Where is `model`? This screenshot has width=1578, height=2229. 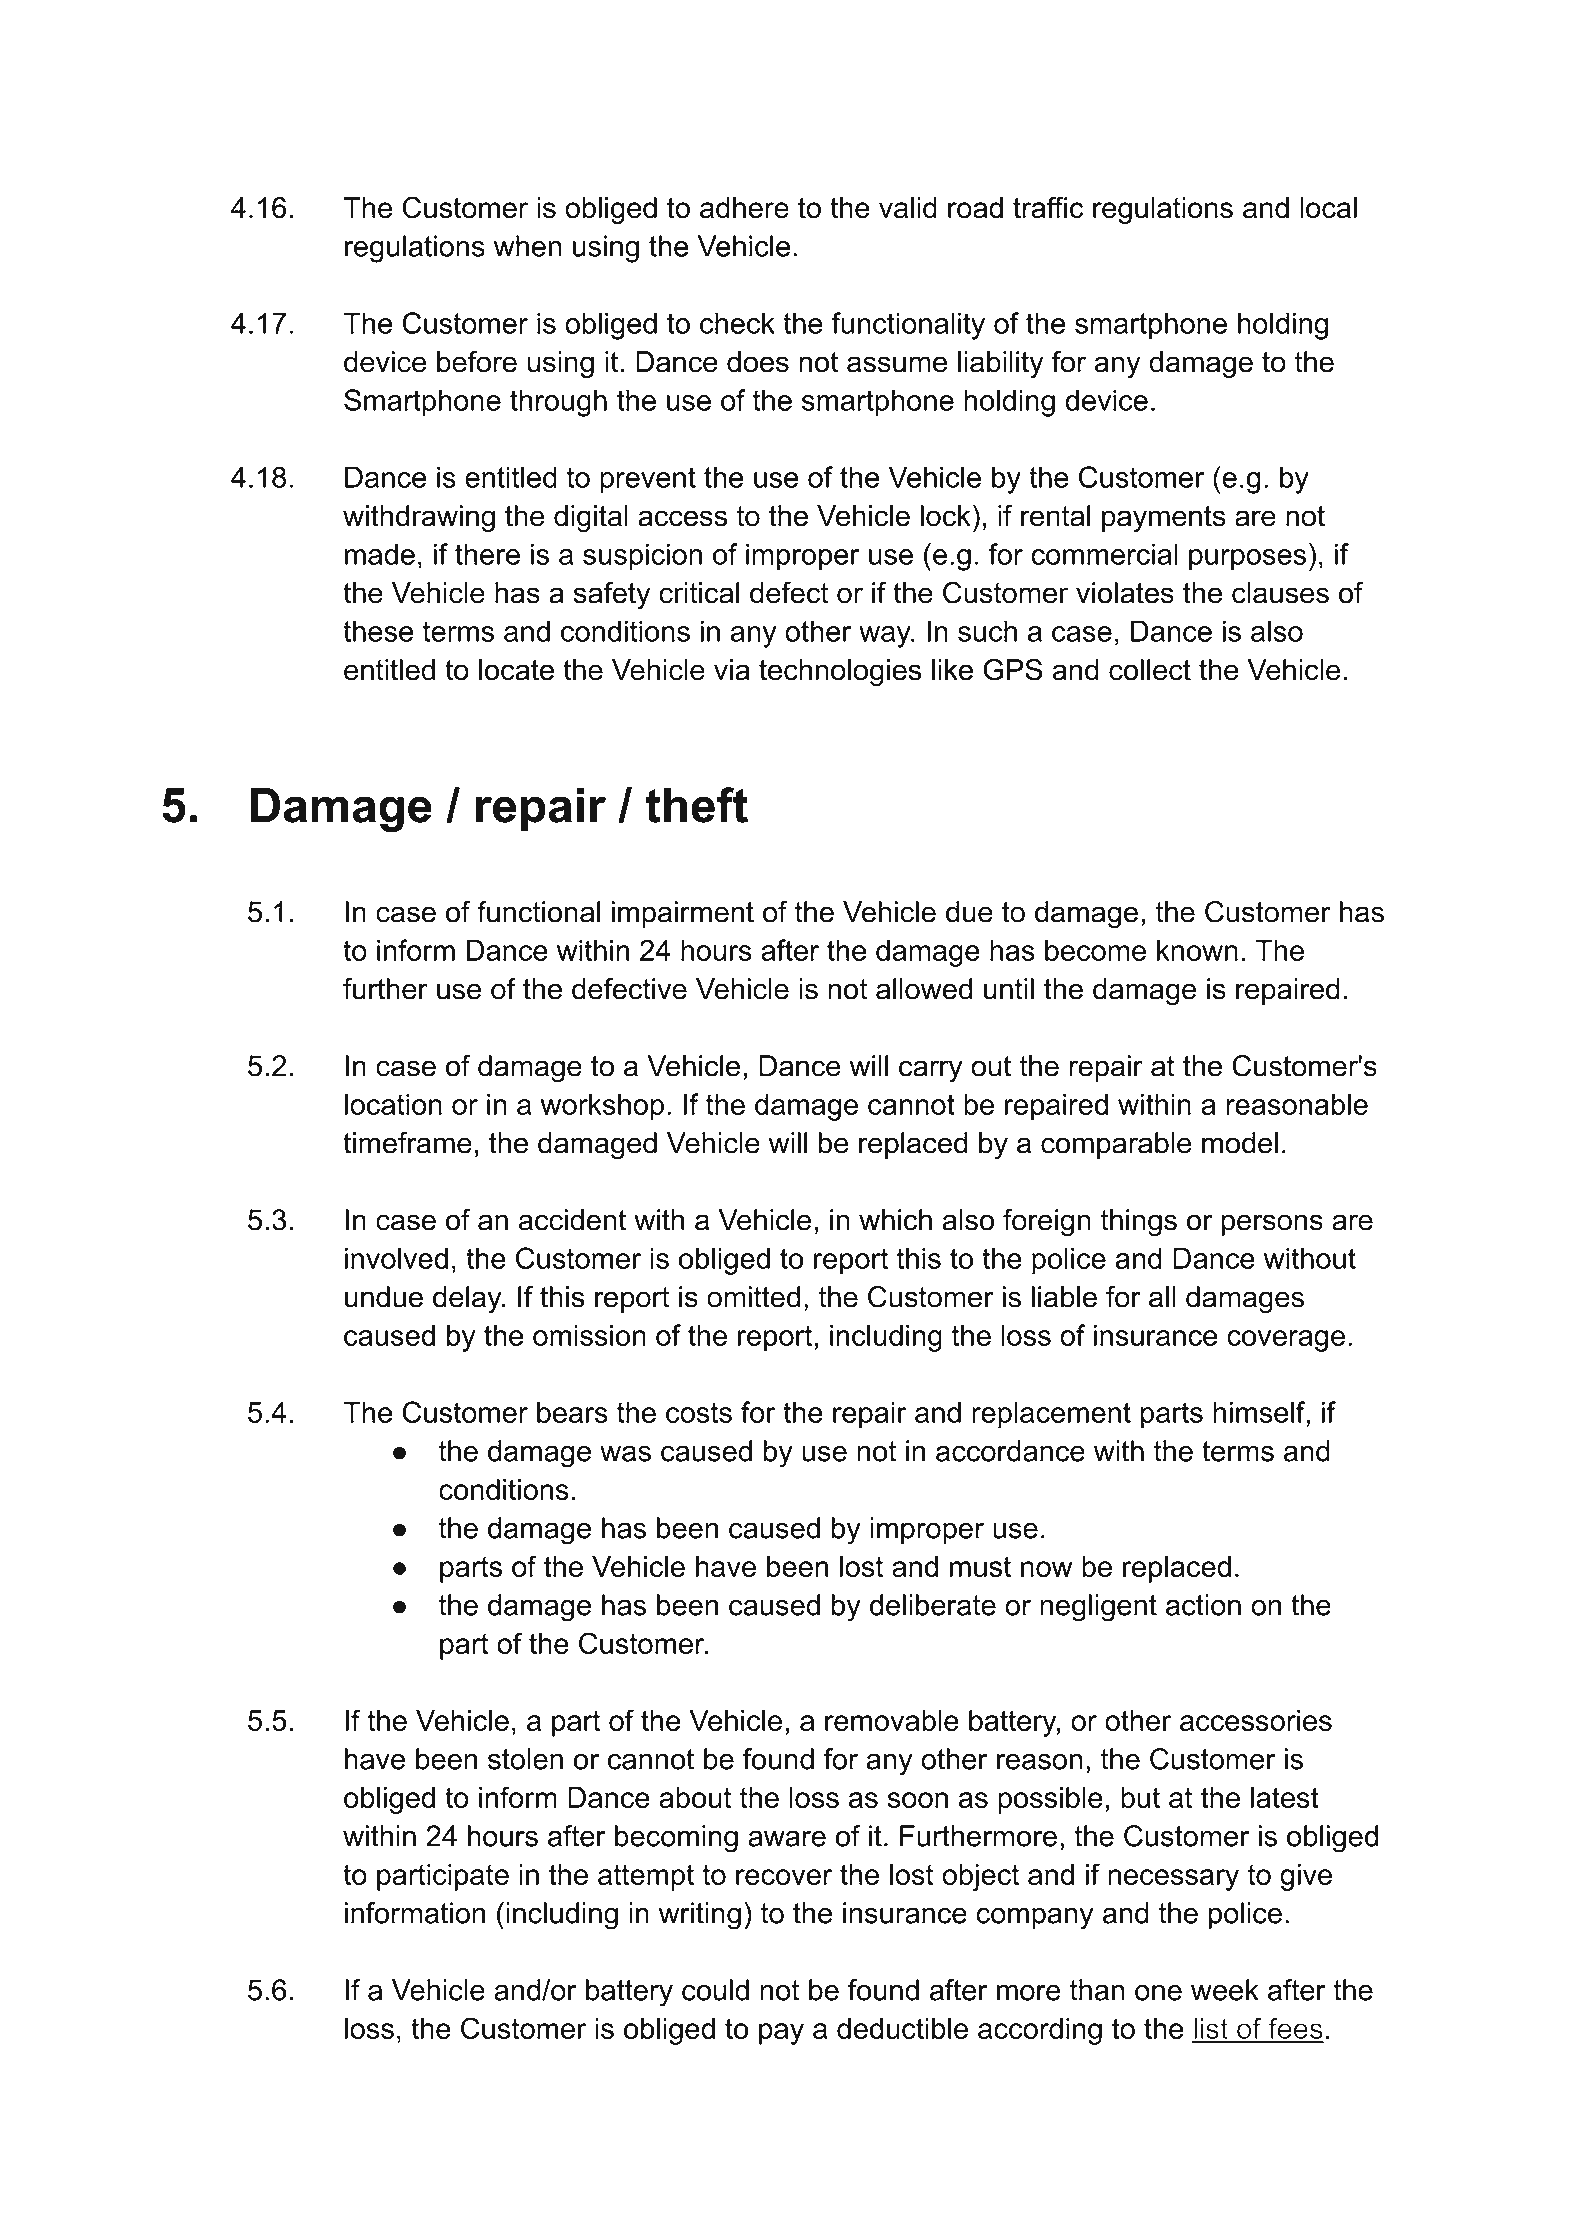
model is located at coordinates (1240, 1143).
